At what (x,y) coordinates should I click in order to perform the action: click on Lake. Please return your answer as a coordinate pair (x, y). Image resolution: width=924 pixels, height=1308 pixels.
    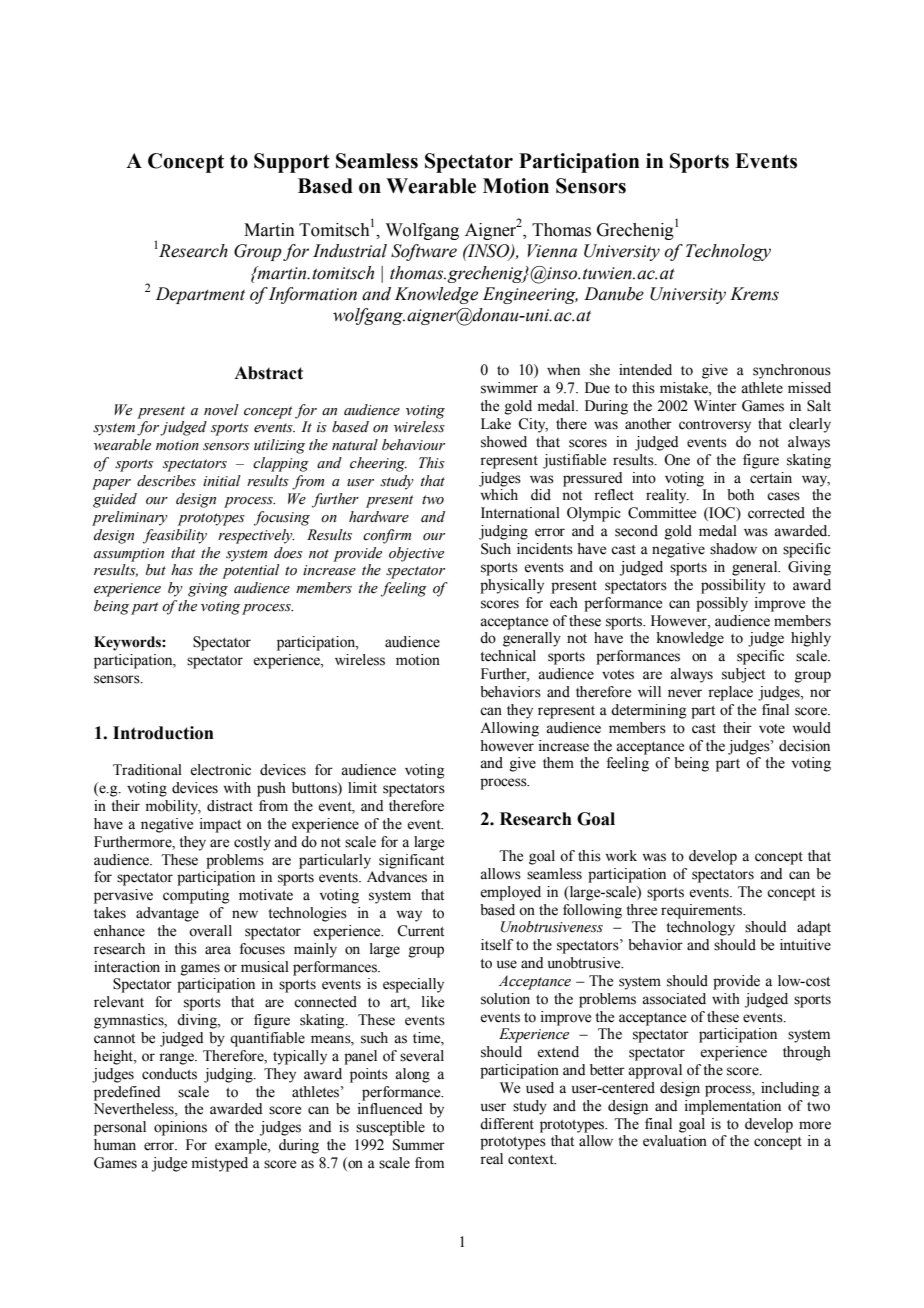
    Looking at the image, I should click on (496, 424).
